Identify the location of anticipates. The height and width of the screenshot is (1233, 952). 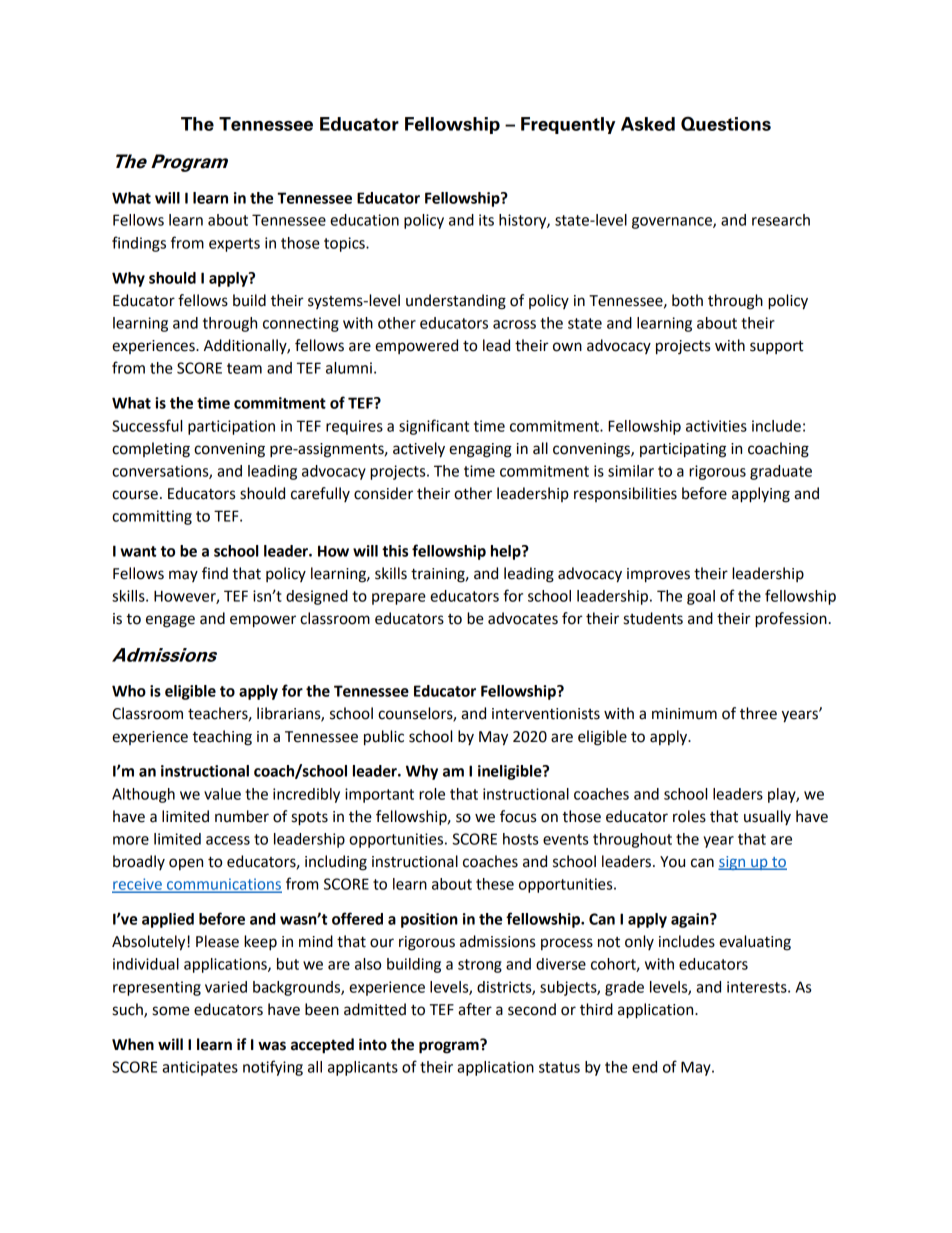
(200, 1068).
